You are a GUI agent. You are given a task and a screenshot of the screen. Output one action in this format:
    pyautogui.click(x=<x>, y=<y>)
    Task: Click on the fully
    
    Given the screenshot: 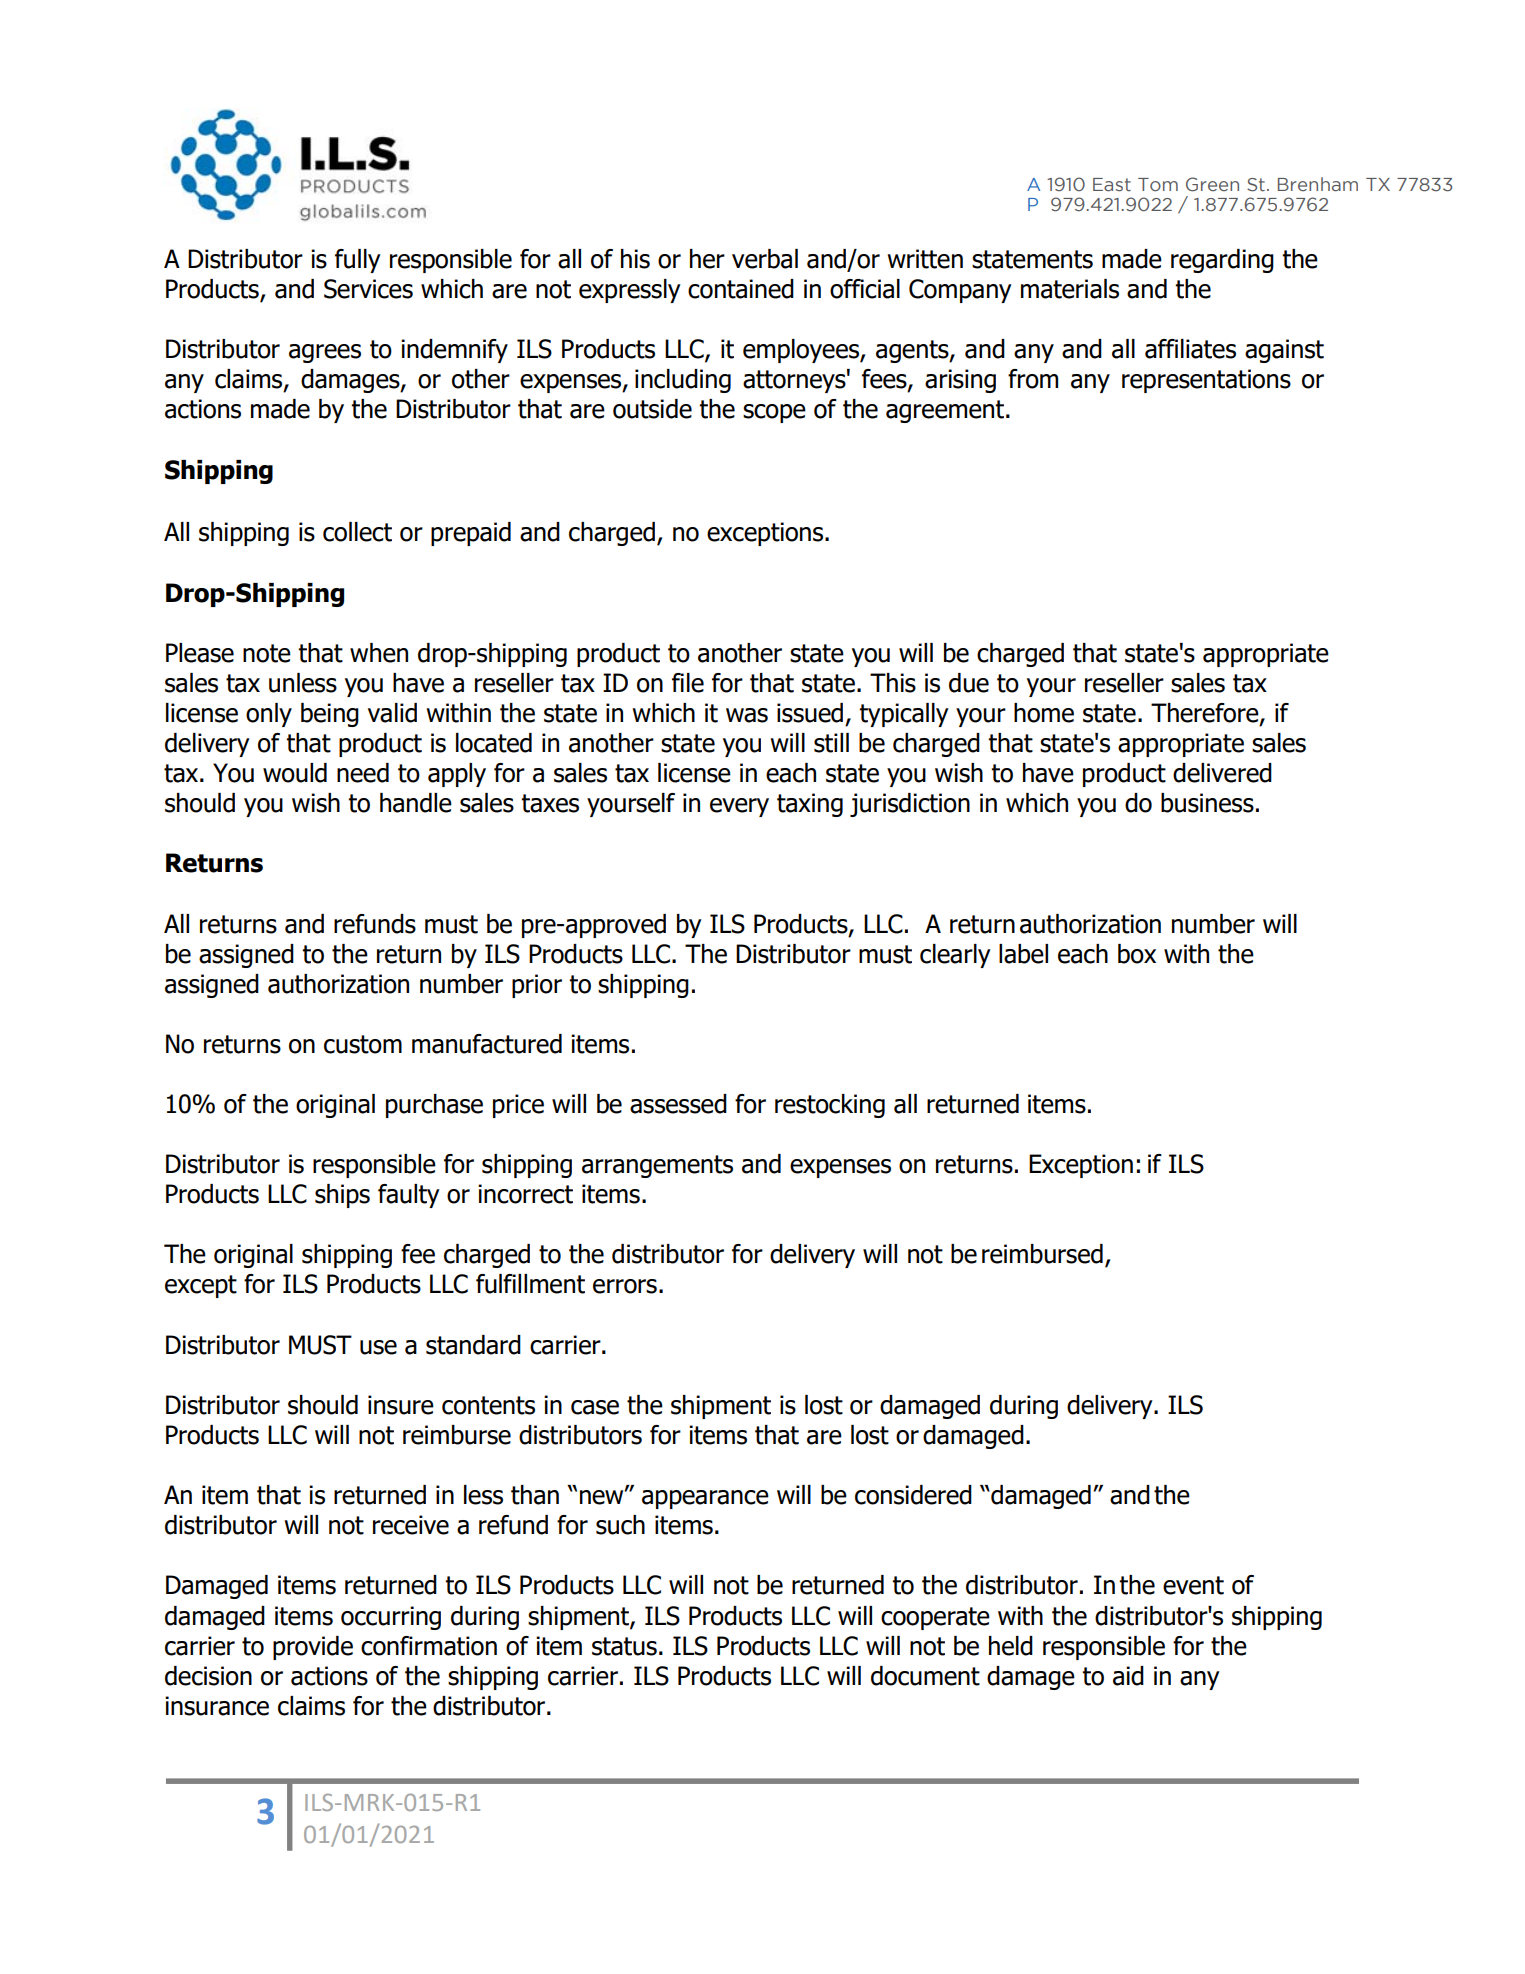 What is the action you would take?
    pyautogui.click(x=358, y=261)
